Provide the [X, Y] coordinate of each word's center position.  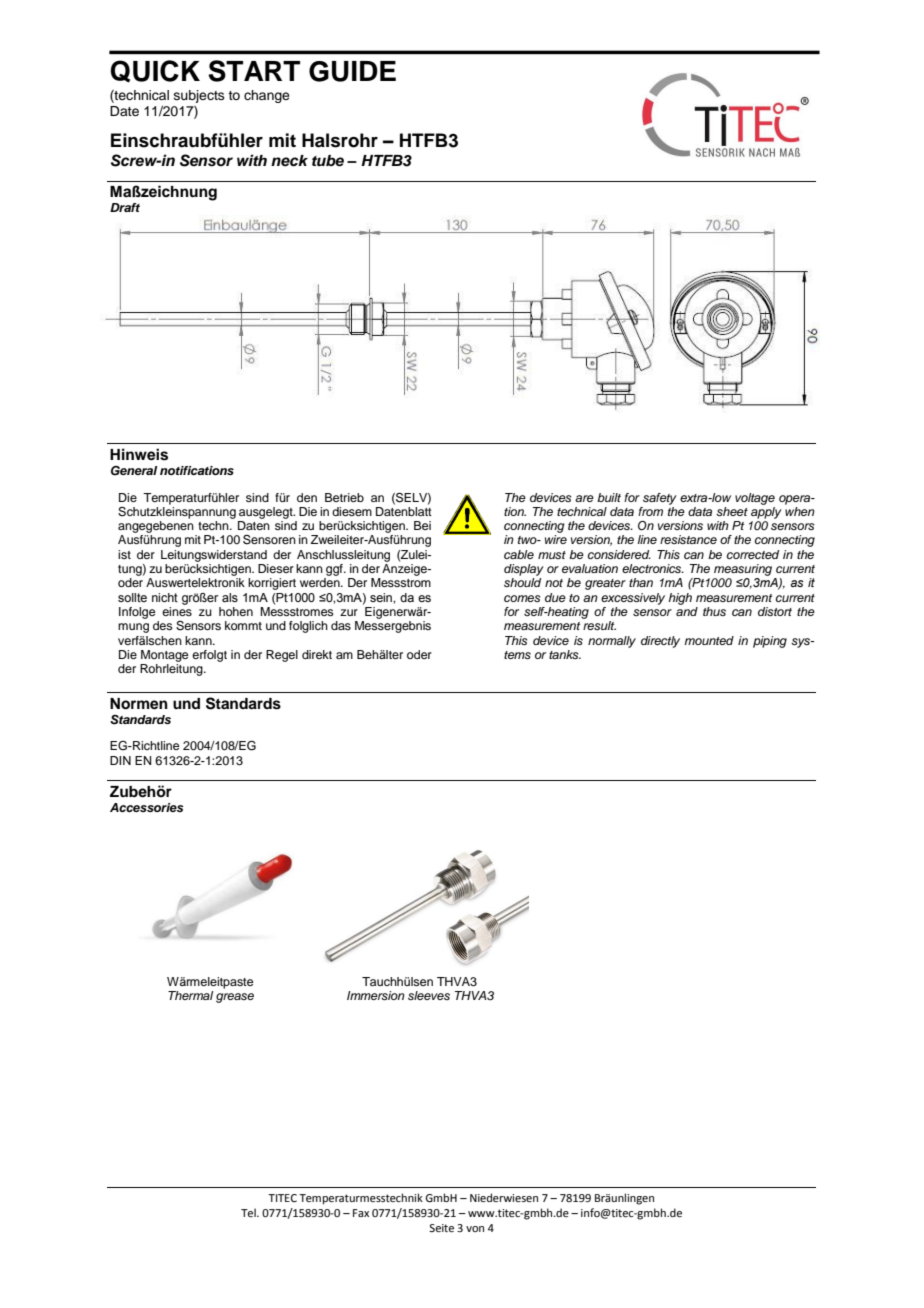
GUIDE [352, 71]
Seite [441, 1228]
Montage [164, 656]
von [475, 1229]
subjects [199, 96]
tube [328, 161]
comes [522, 598]
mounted [709, 640]
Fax [361, 1213]
